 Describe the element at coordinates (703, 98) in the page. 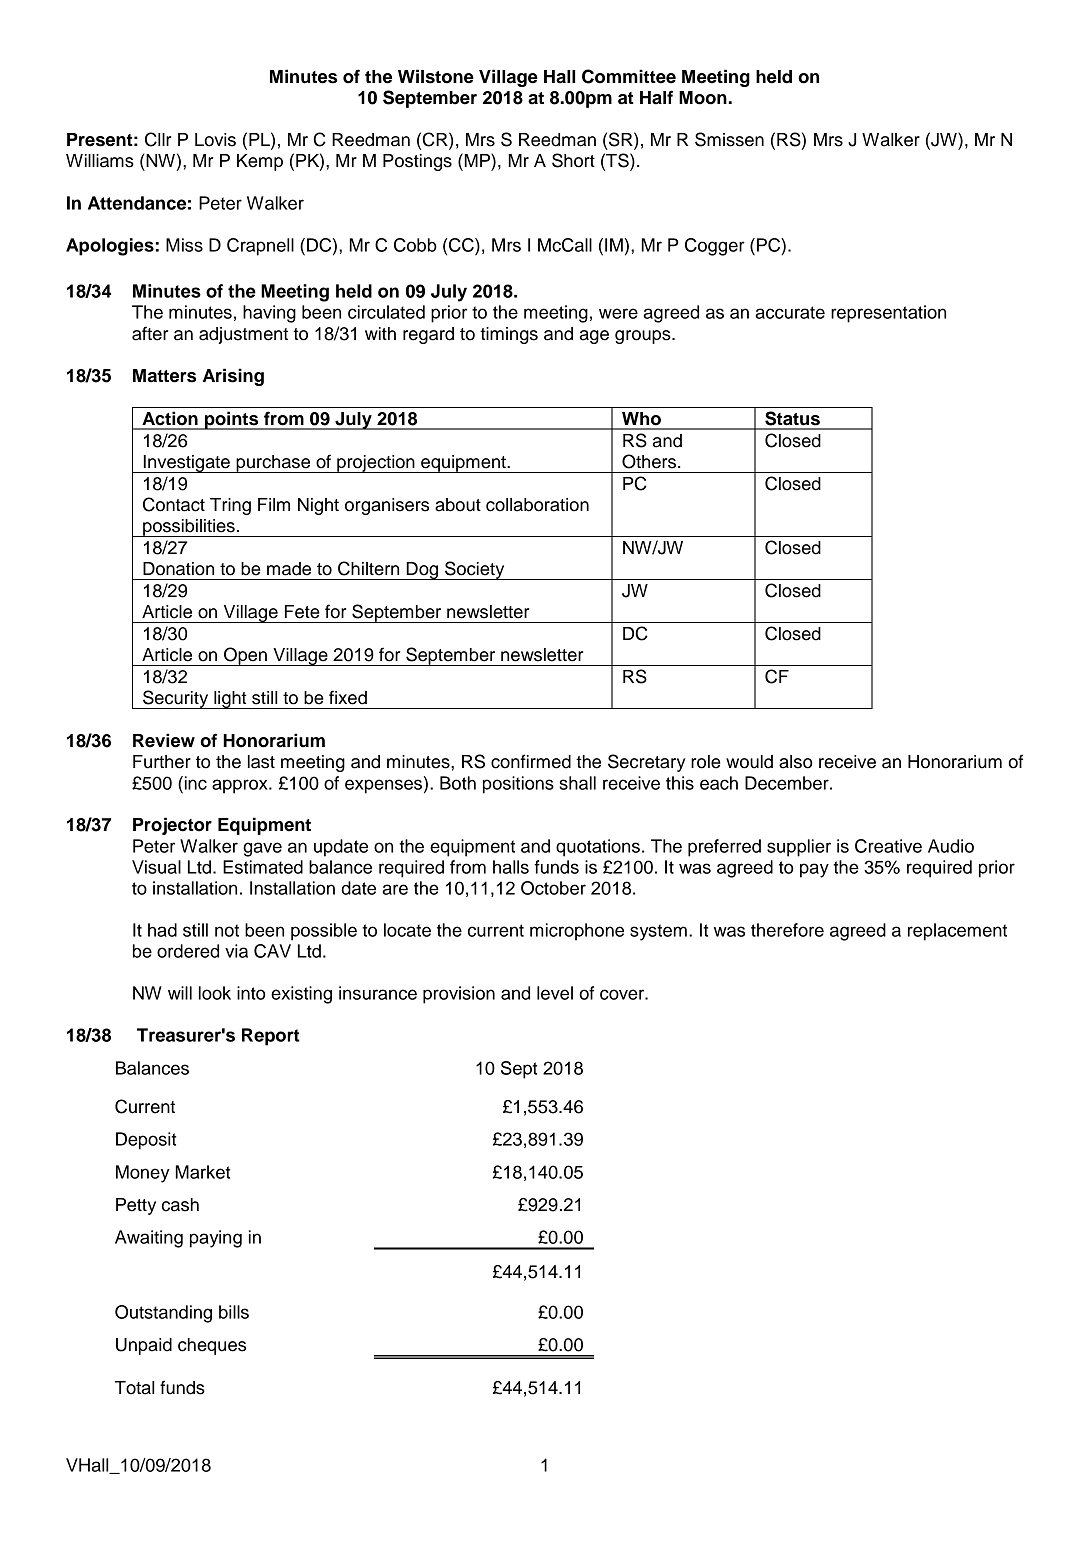

I see `Moon` at that location.
